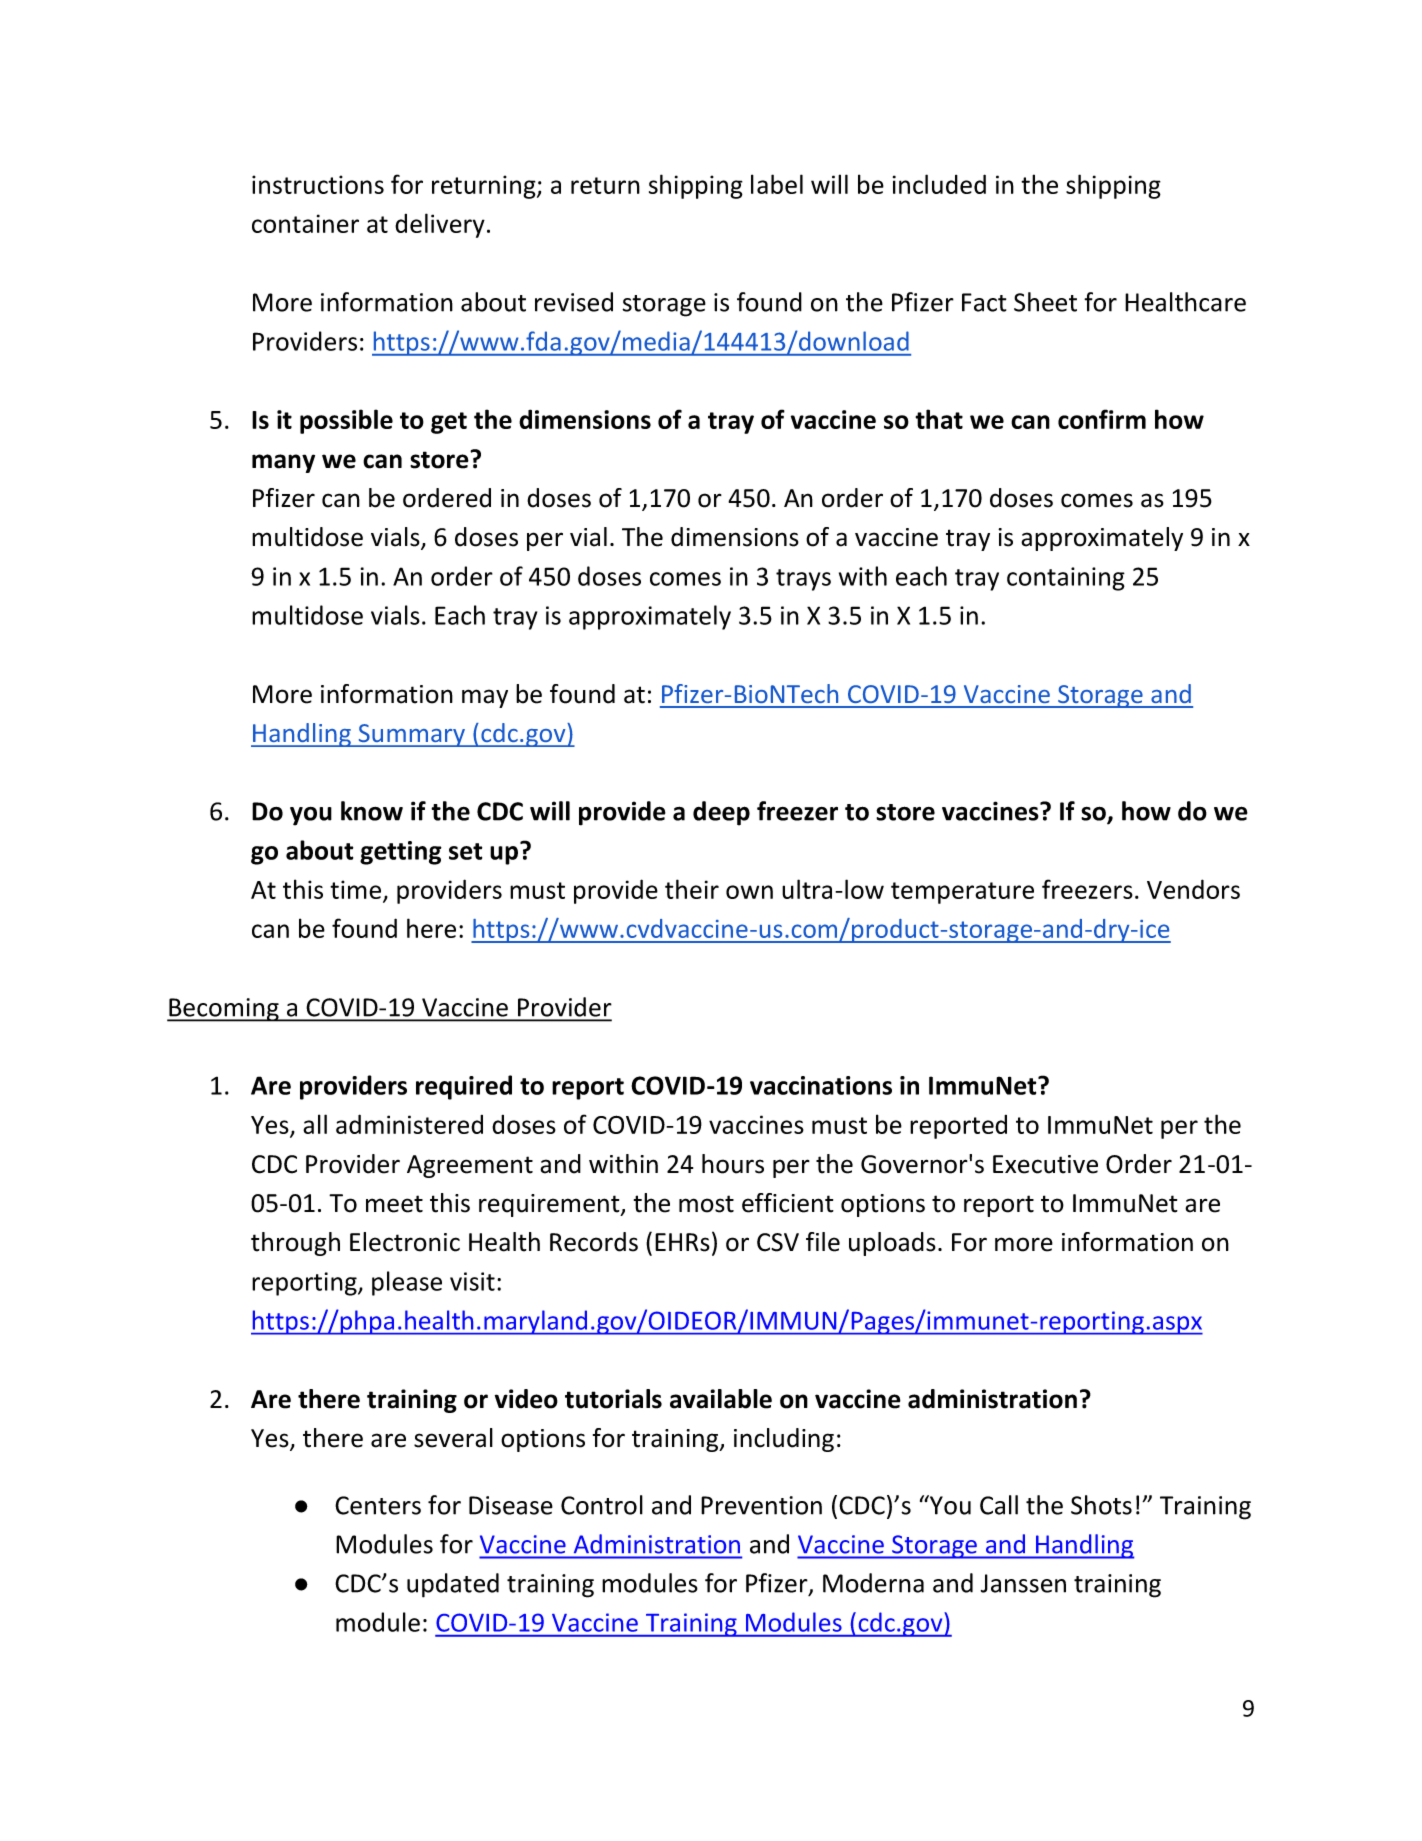  What do you see at coordinates (357, 891) in the screenshot?
I see `time` at bounding box center [357, 891].
